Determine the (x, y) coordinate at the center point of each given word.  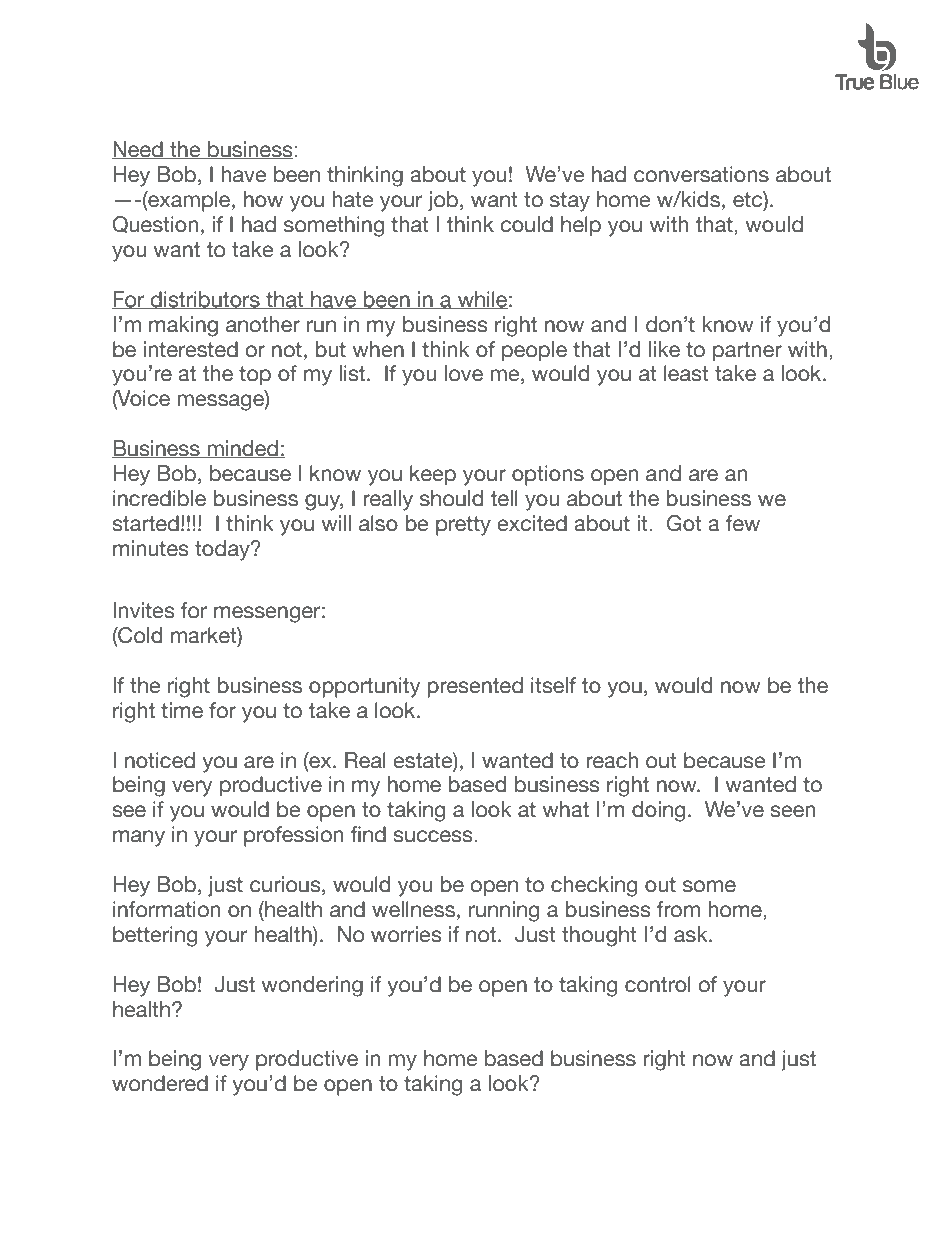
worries (406, 934)
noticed (160, 760)
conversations (701, 174)
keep (433, 475)
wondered (160, 1083)
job (444, 201)
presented (475, 687)
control (658, 984)
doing (658, 811)
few (743, 523)
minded (242, 449)
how (263, 199)
